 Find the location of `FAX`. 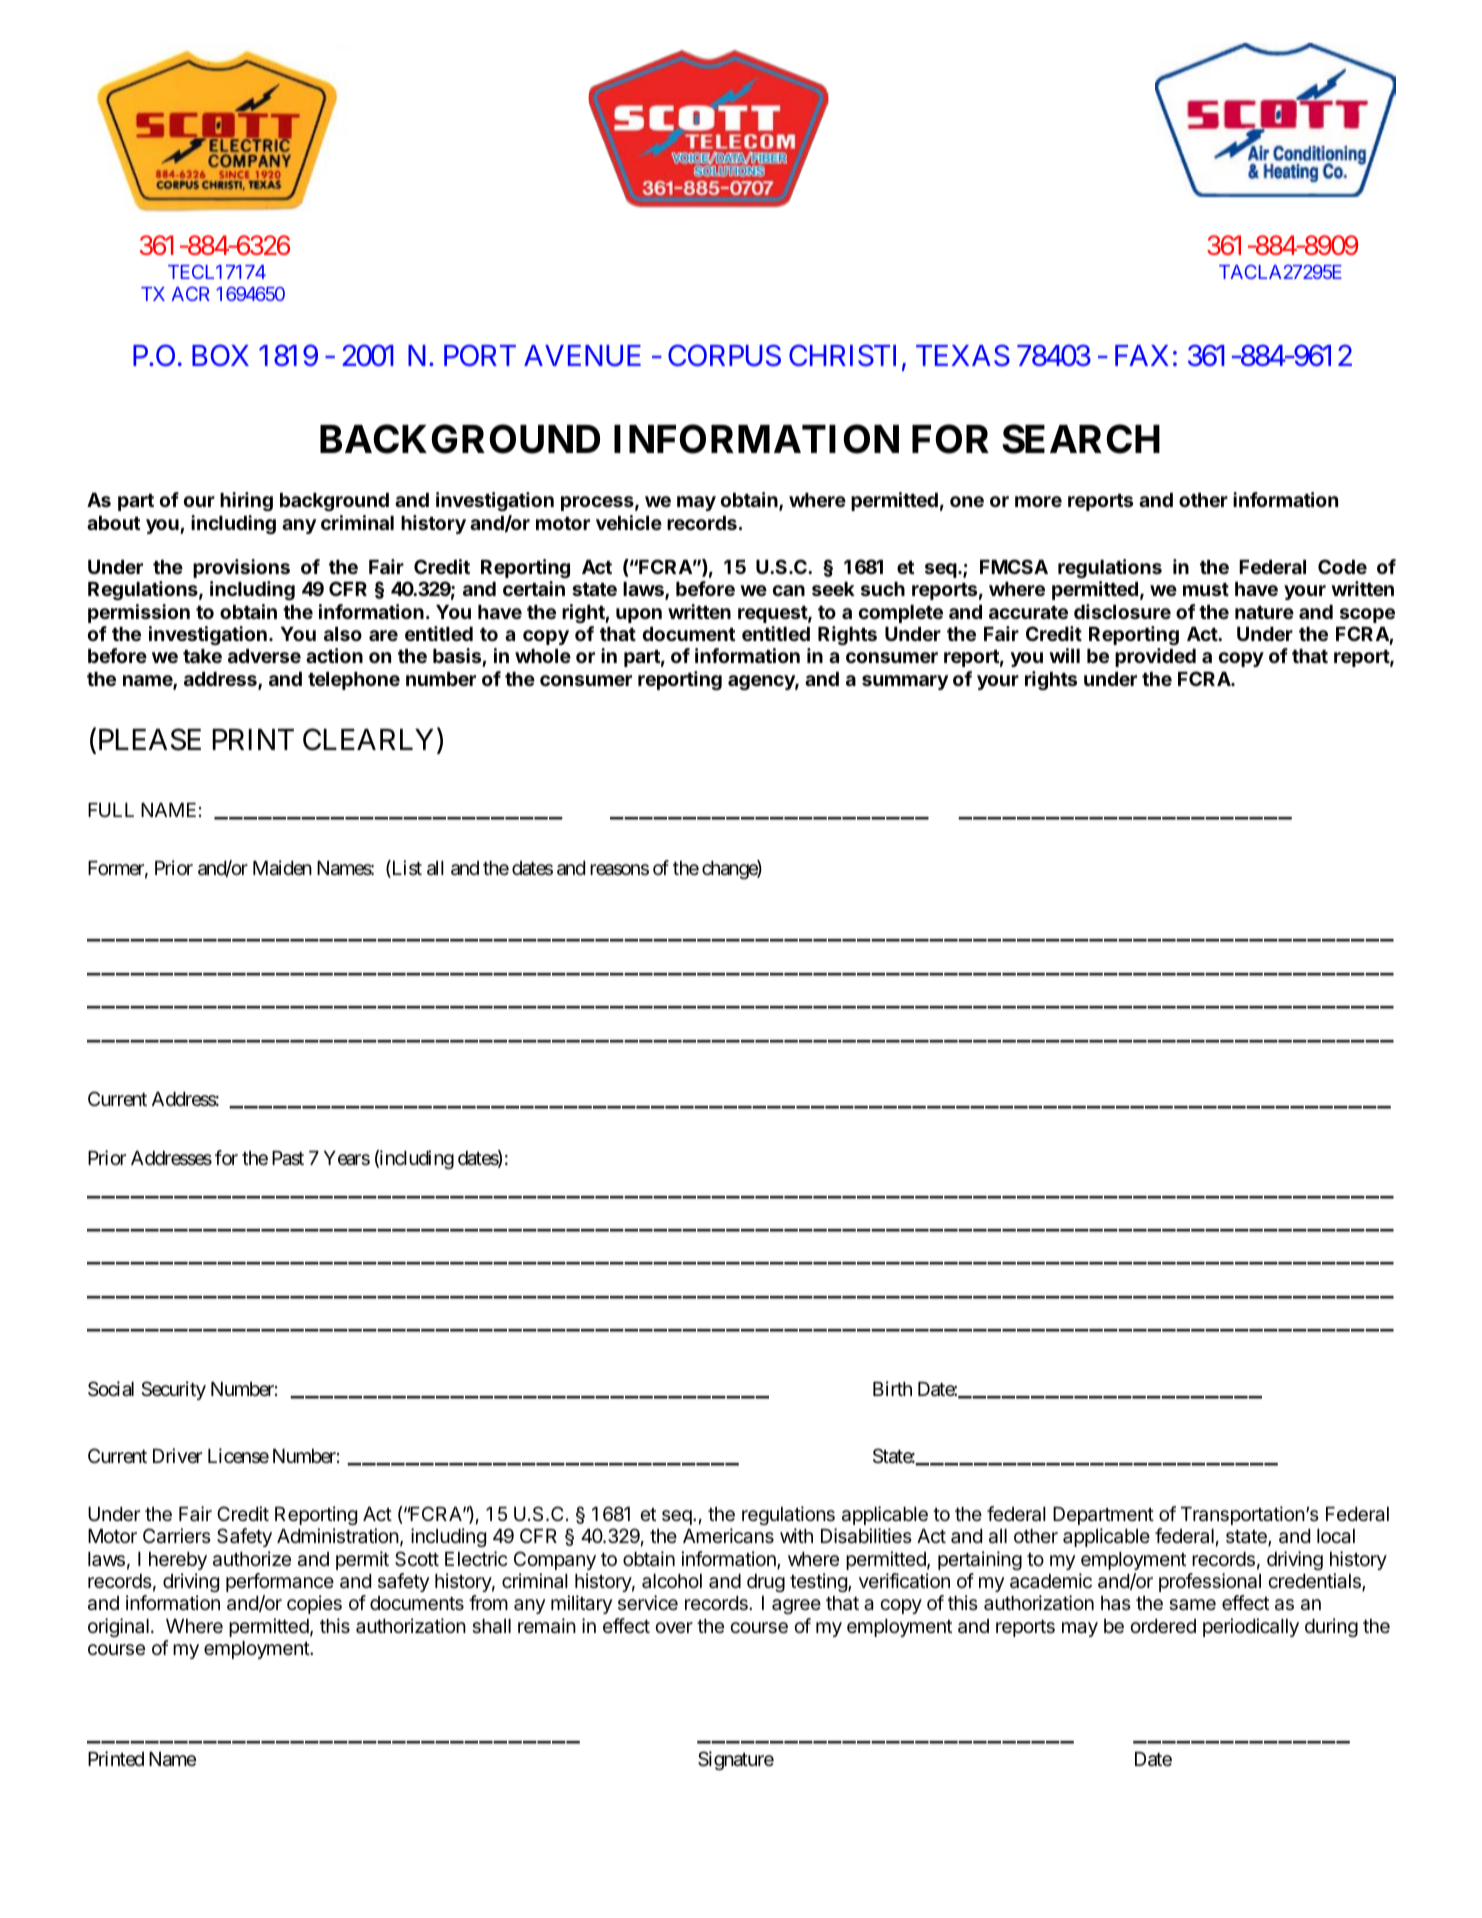

FAX is located at coordinates (1142, 355).
